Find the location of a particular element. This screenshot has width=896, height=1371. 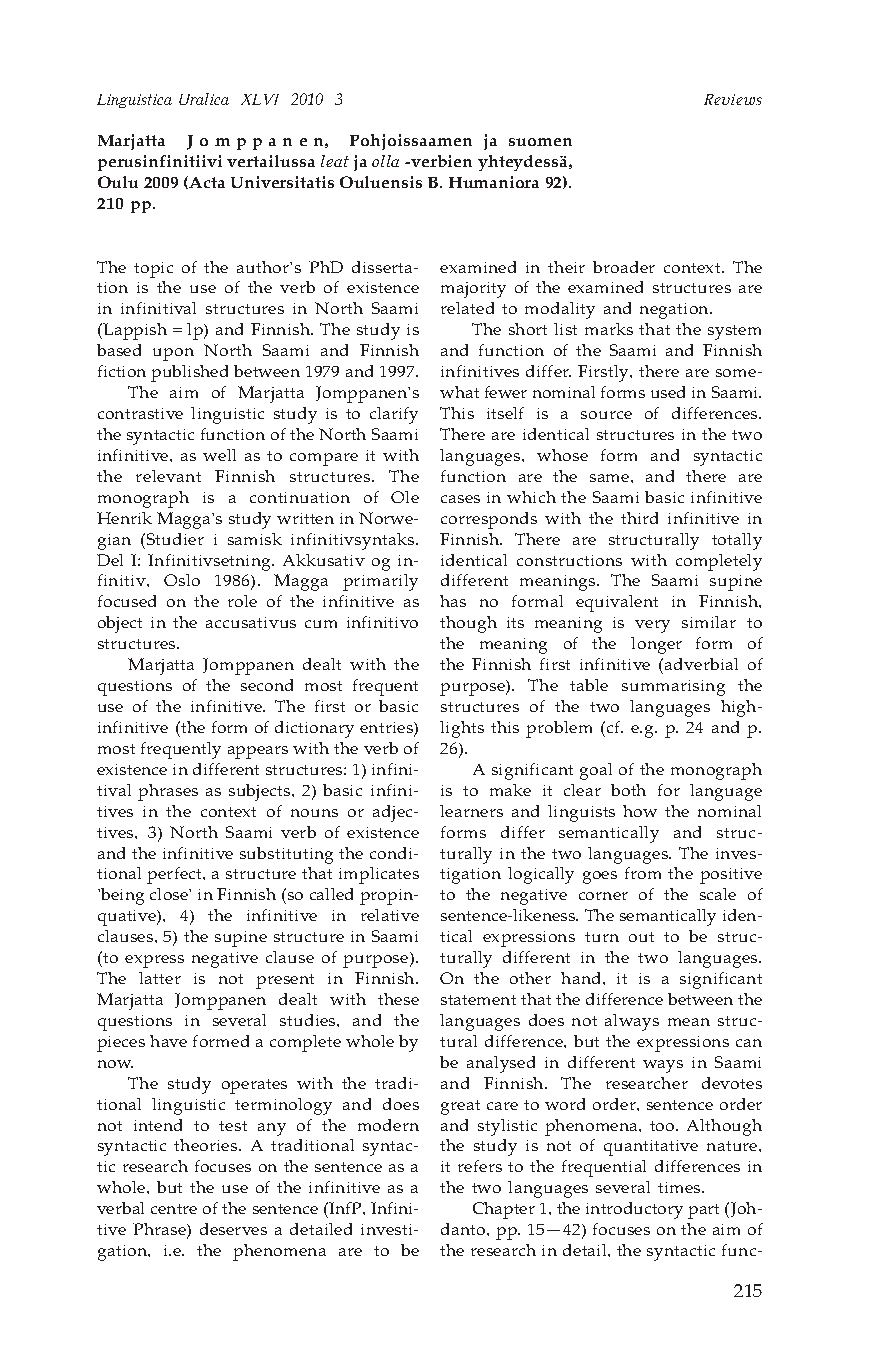

olla is located at coordinates (385, 161).
